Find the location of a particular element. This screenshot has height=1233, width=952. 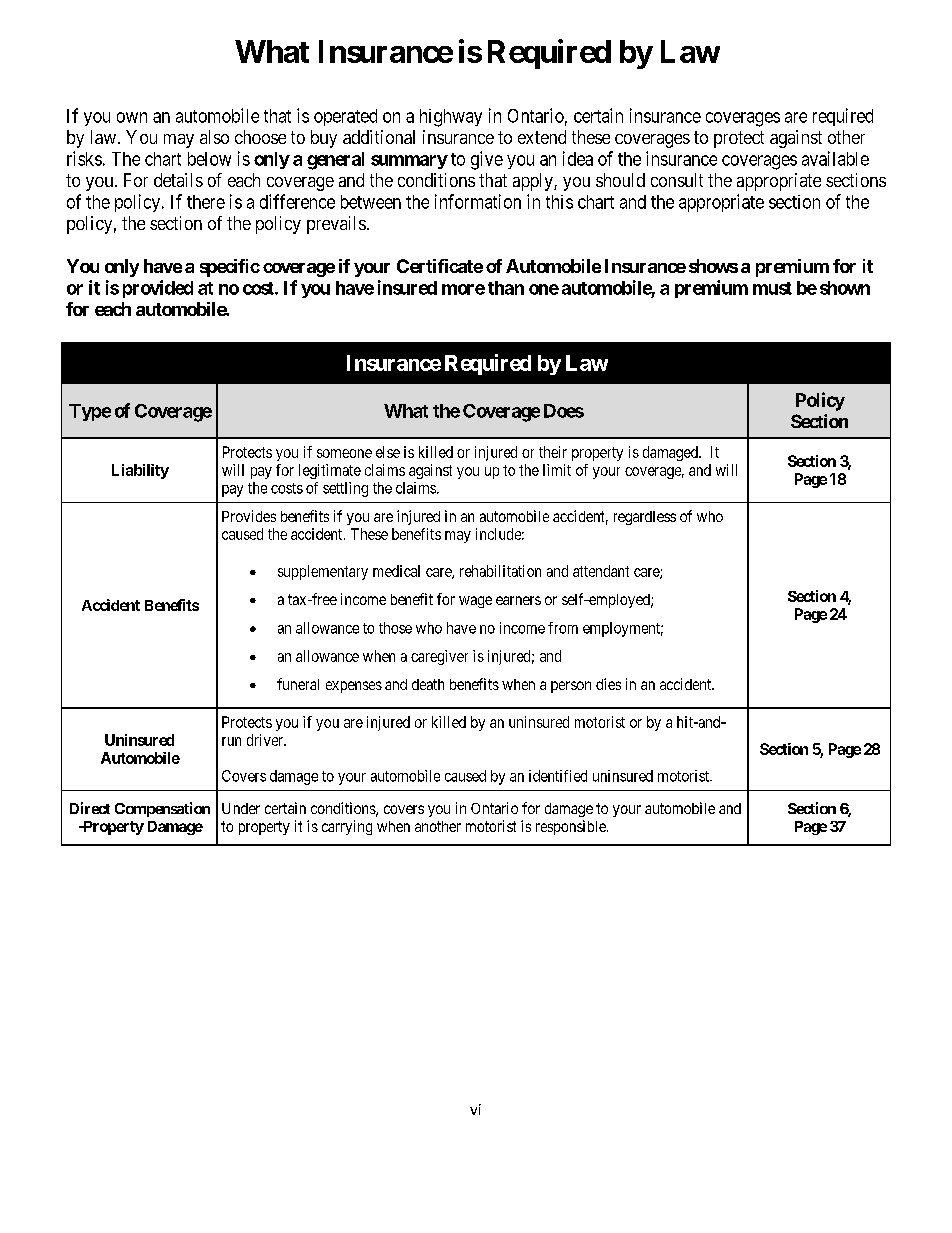

than is located at coordinates (506, 288).
